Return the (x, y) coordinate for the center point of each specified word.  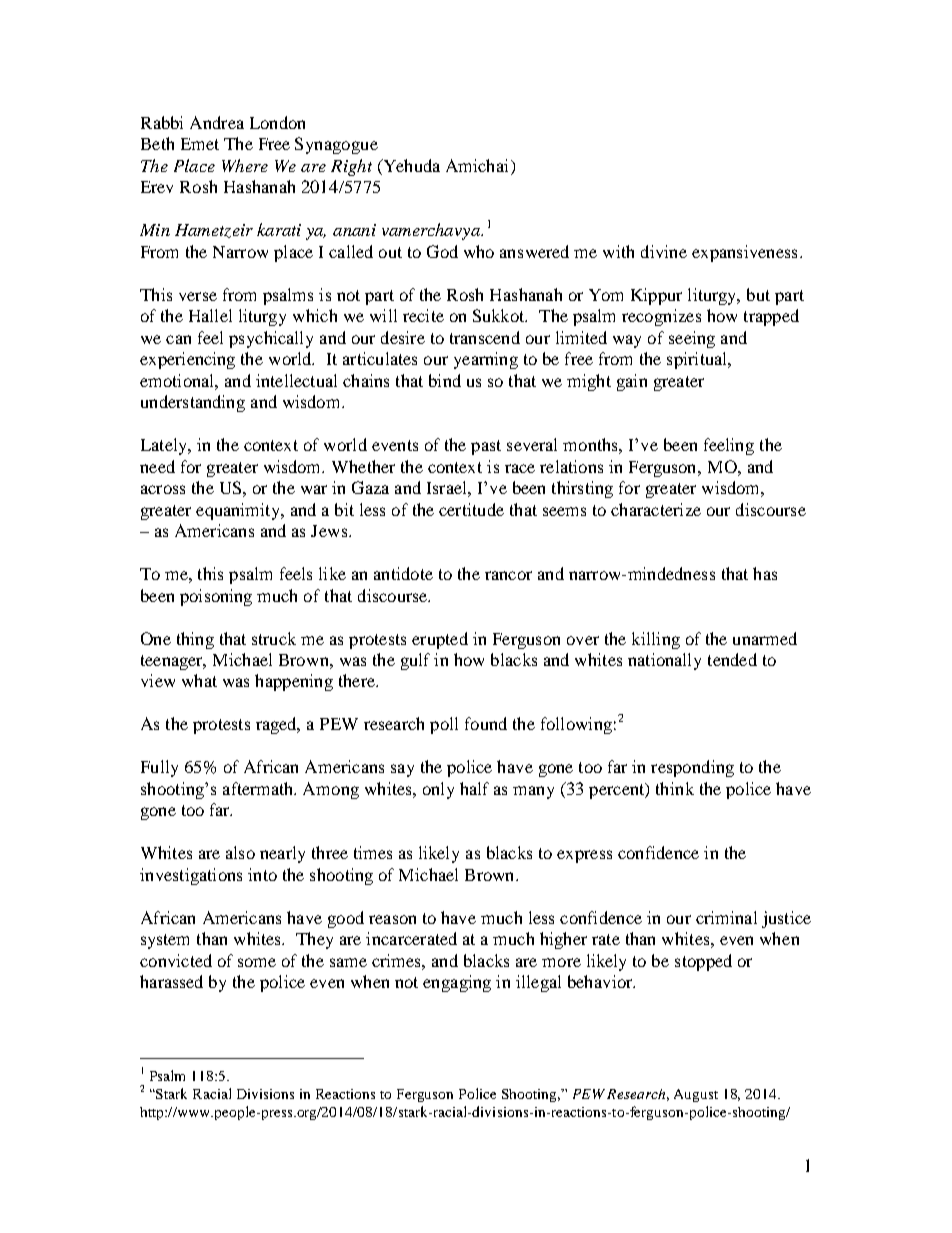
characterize (656, 509)
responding (692, 768)
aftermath (259, 788)
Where (245, 165)
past (486, 447)
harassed (171, 981)
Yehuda (410, 167)
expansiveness (744, 253)
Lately (165, 446)
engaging (457, 983)
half (474, 788)
